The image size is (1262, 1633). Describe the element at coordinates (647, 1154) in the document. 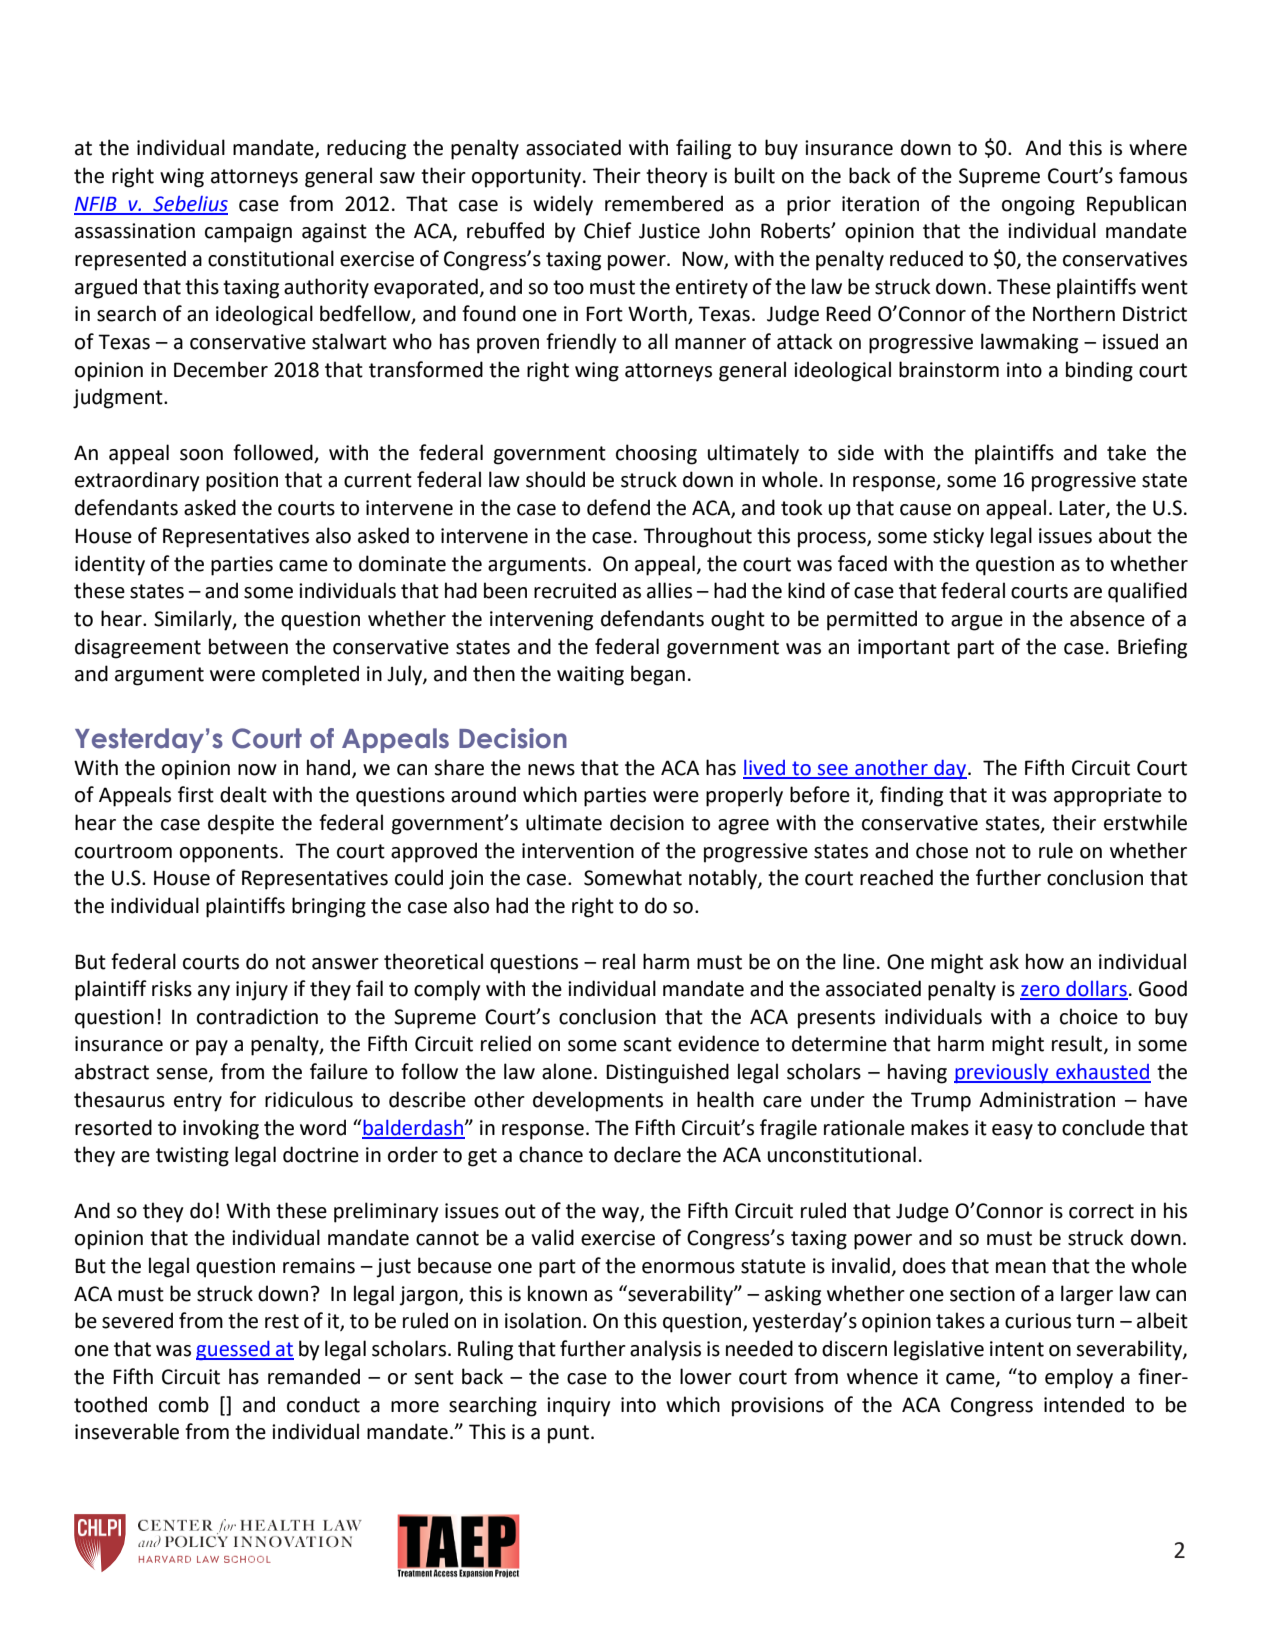

I see `declare` at that location.
